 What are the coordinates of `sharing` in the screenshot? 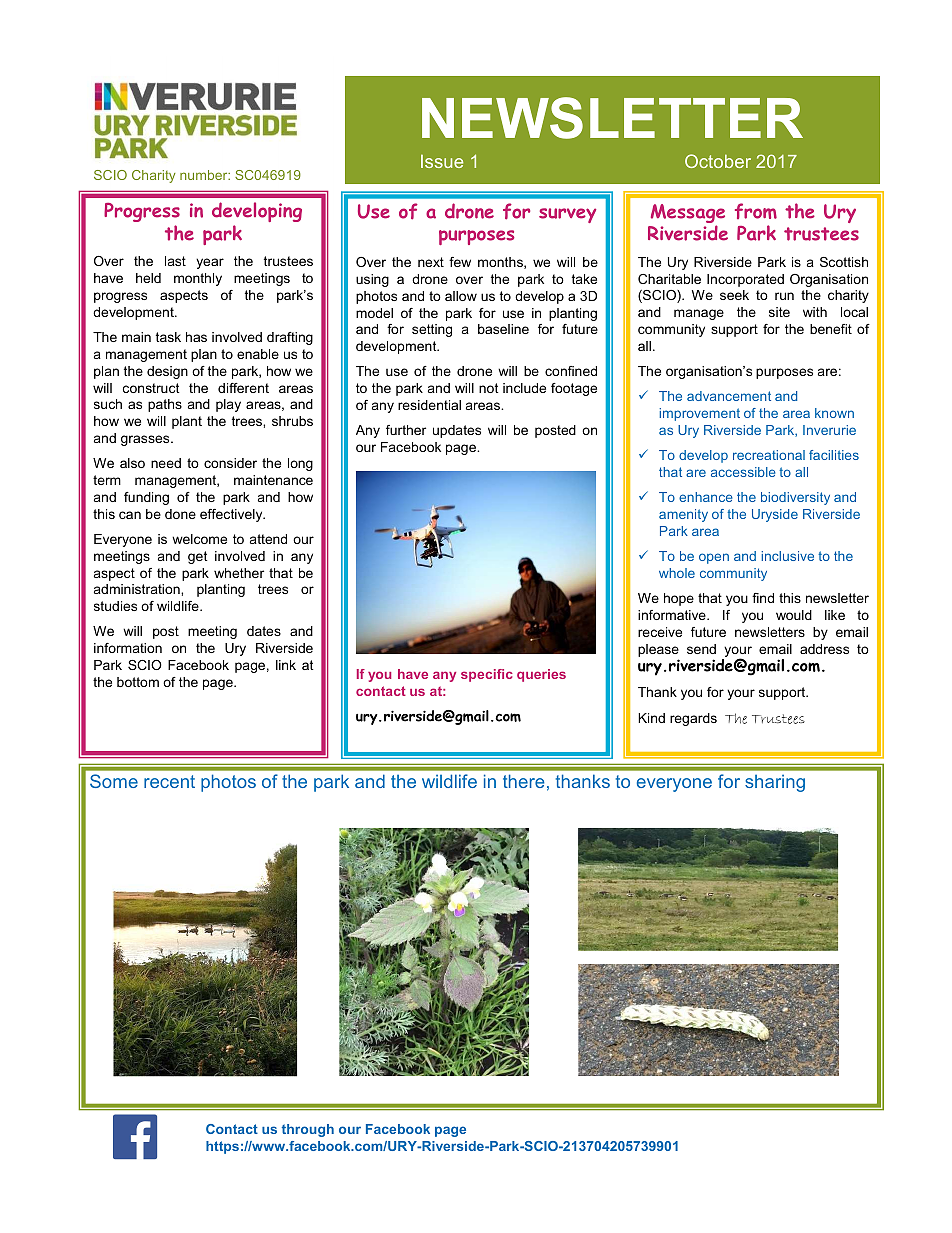 It's located at (775, 783).
